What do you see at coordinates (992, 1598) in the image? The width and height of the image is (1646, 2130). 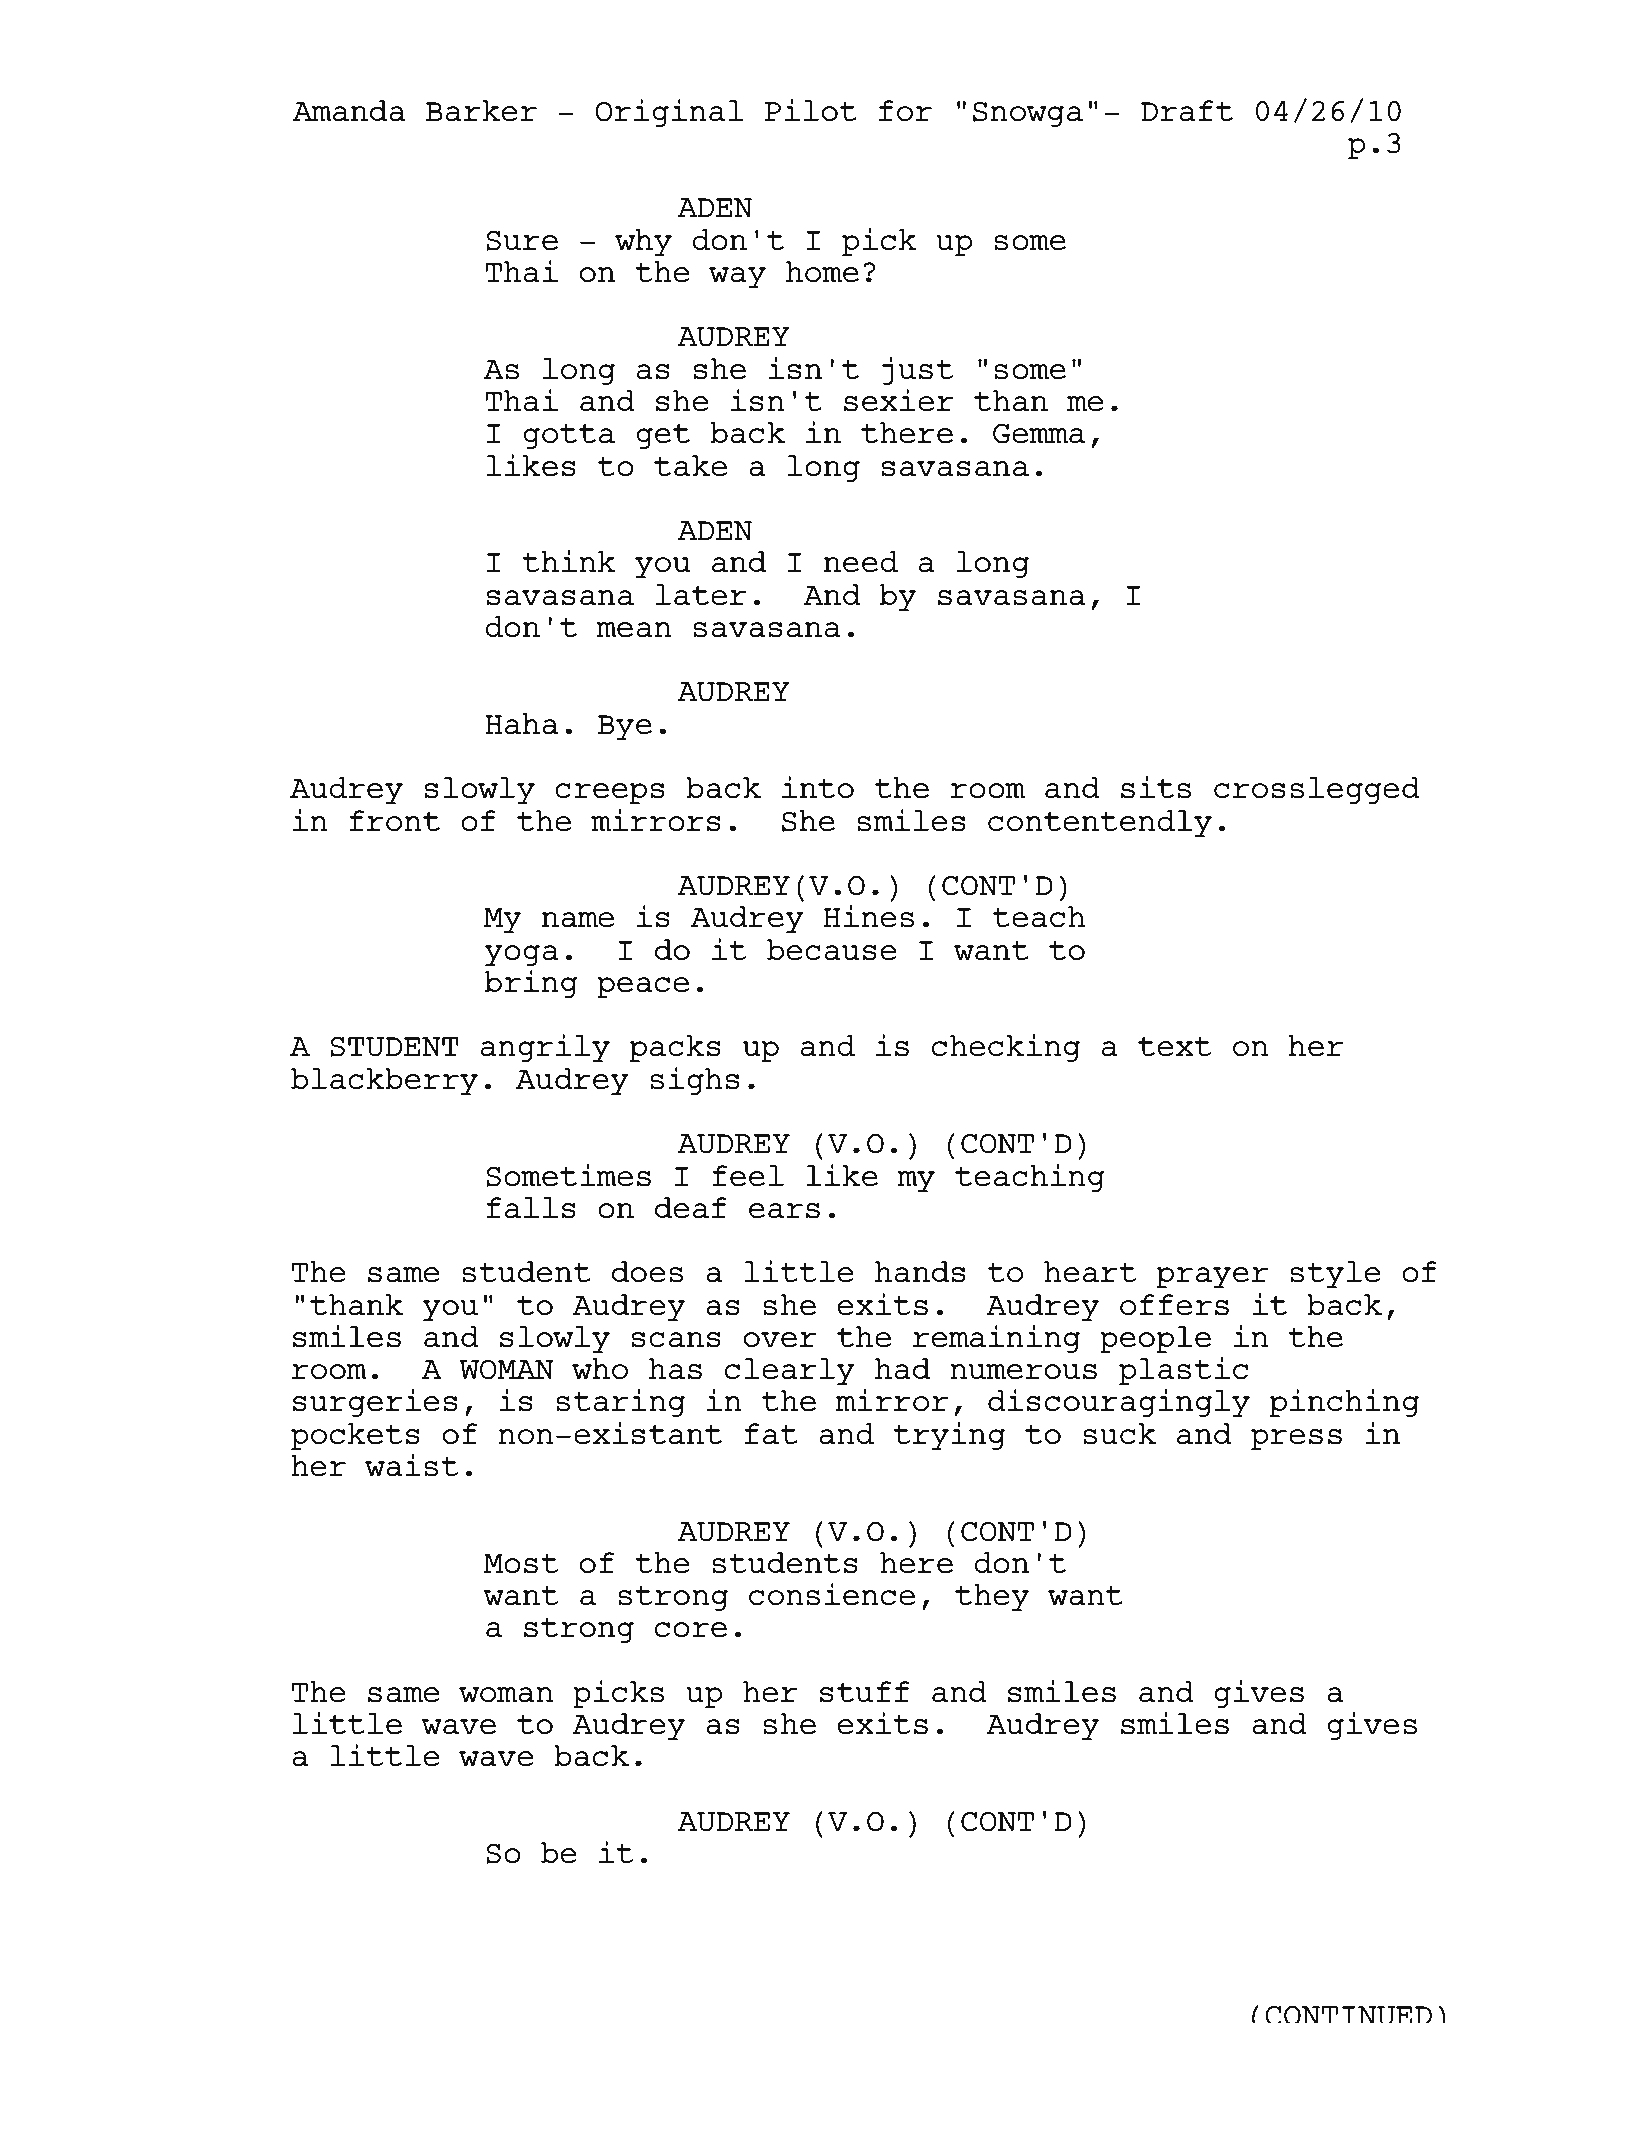 I see `they` at bounding box center [992, 1598].
